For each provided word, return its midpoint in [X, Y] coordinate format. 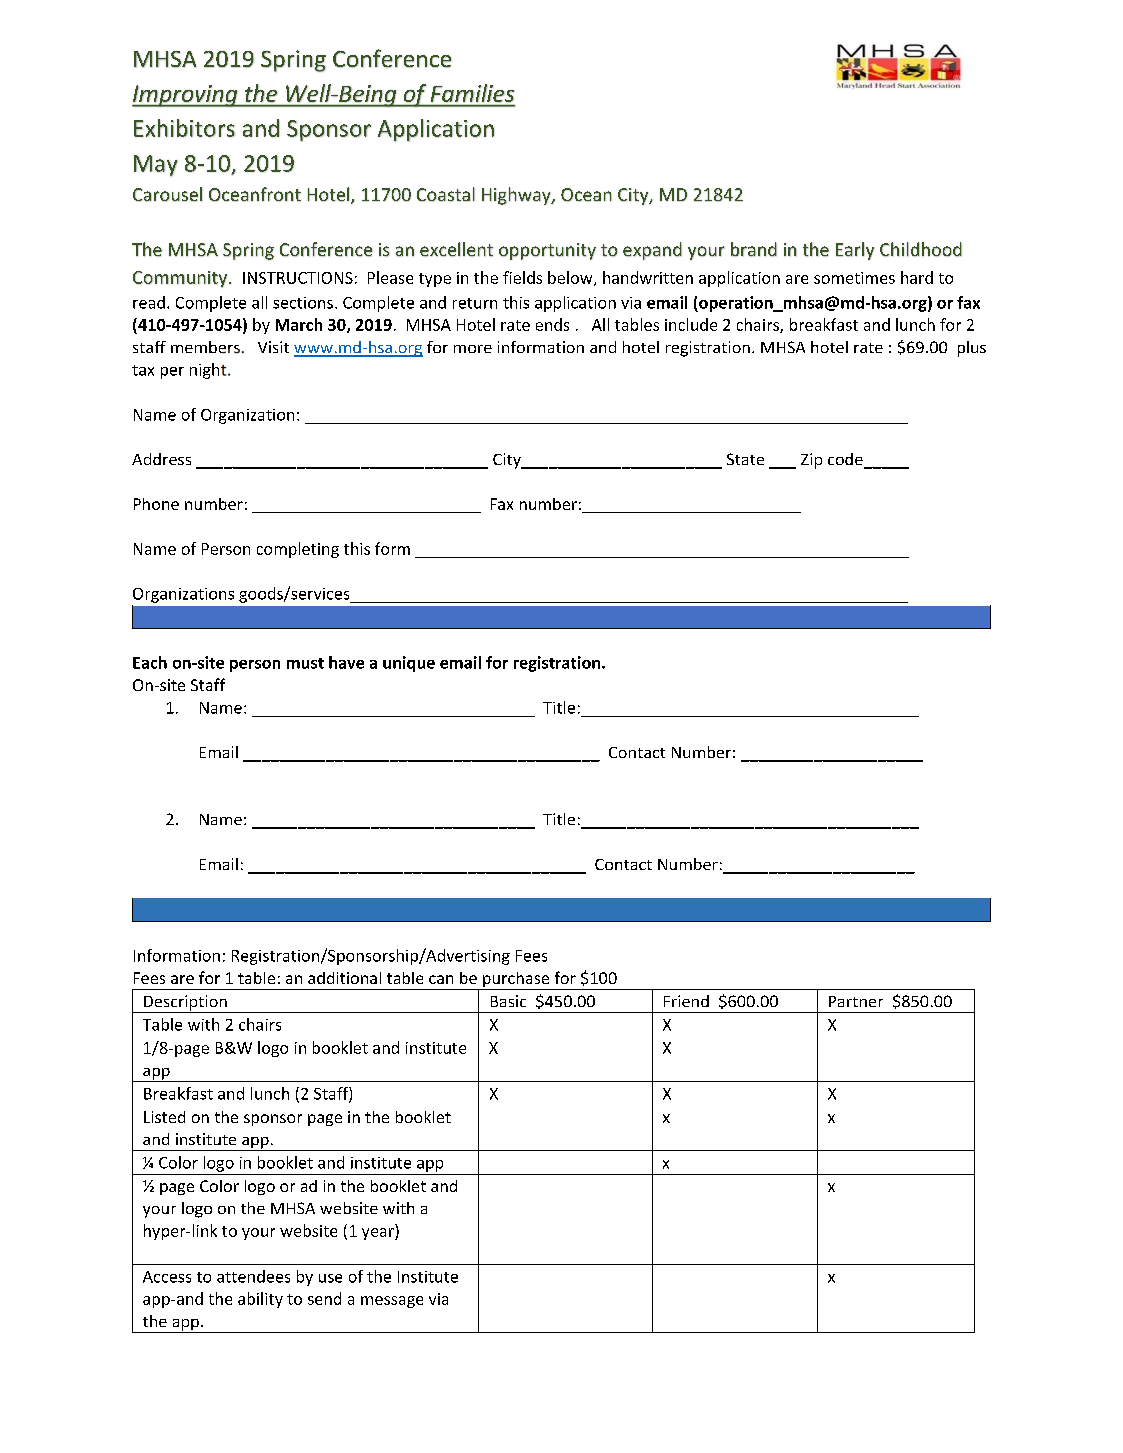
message [392, 1302]
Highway [517, 196]
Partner [856, 1001]
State [745, 459]
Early [855, 251]
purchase [516, 981]
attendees [253, 1276]
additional [344, 978]
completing [298, 550]
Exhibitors [184, 128]
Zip [811, 461]
